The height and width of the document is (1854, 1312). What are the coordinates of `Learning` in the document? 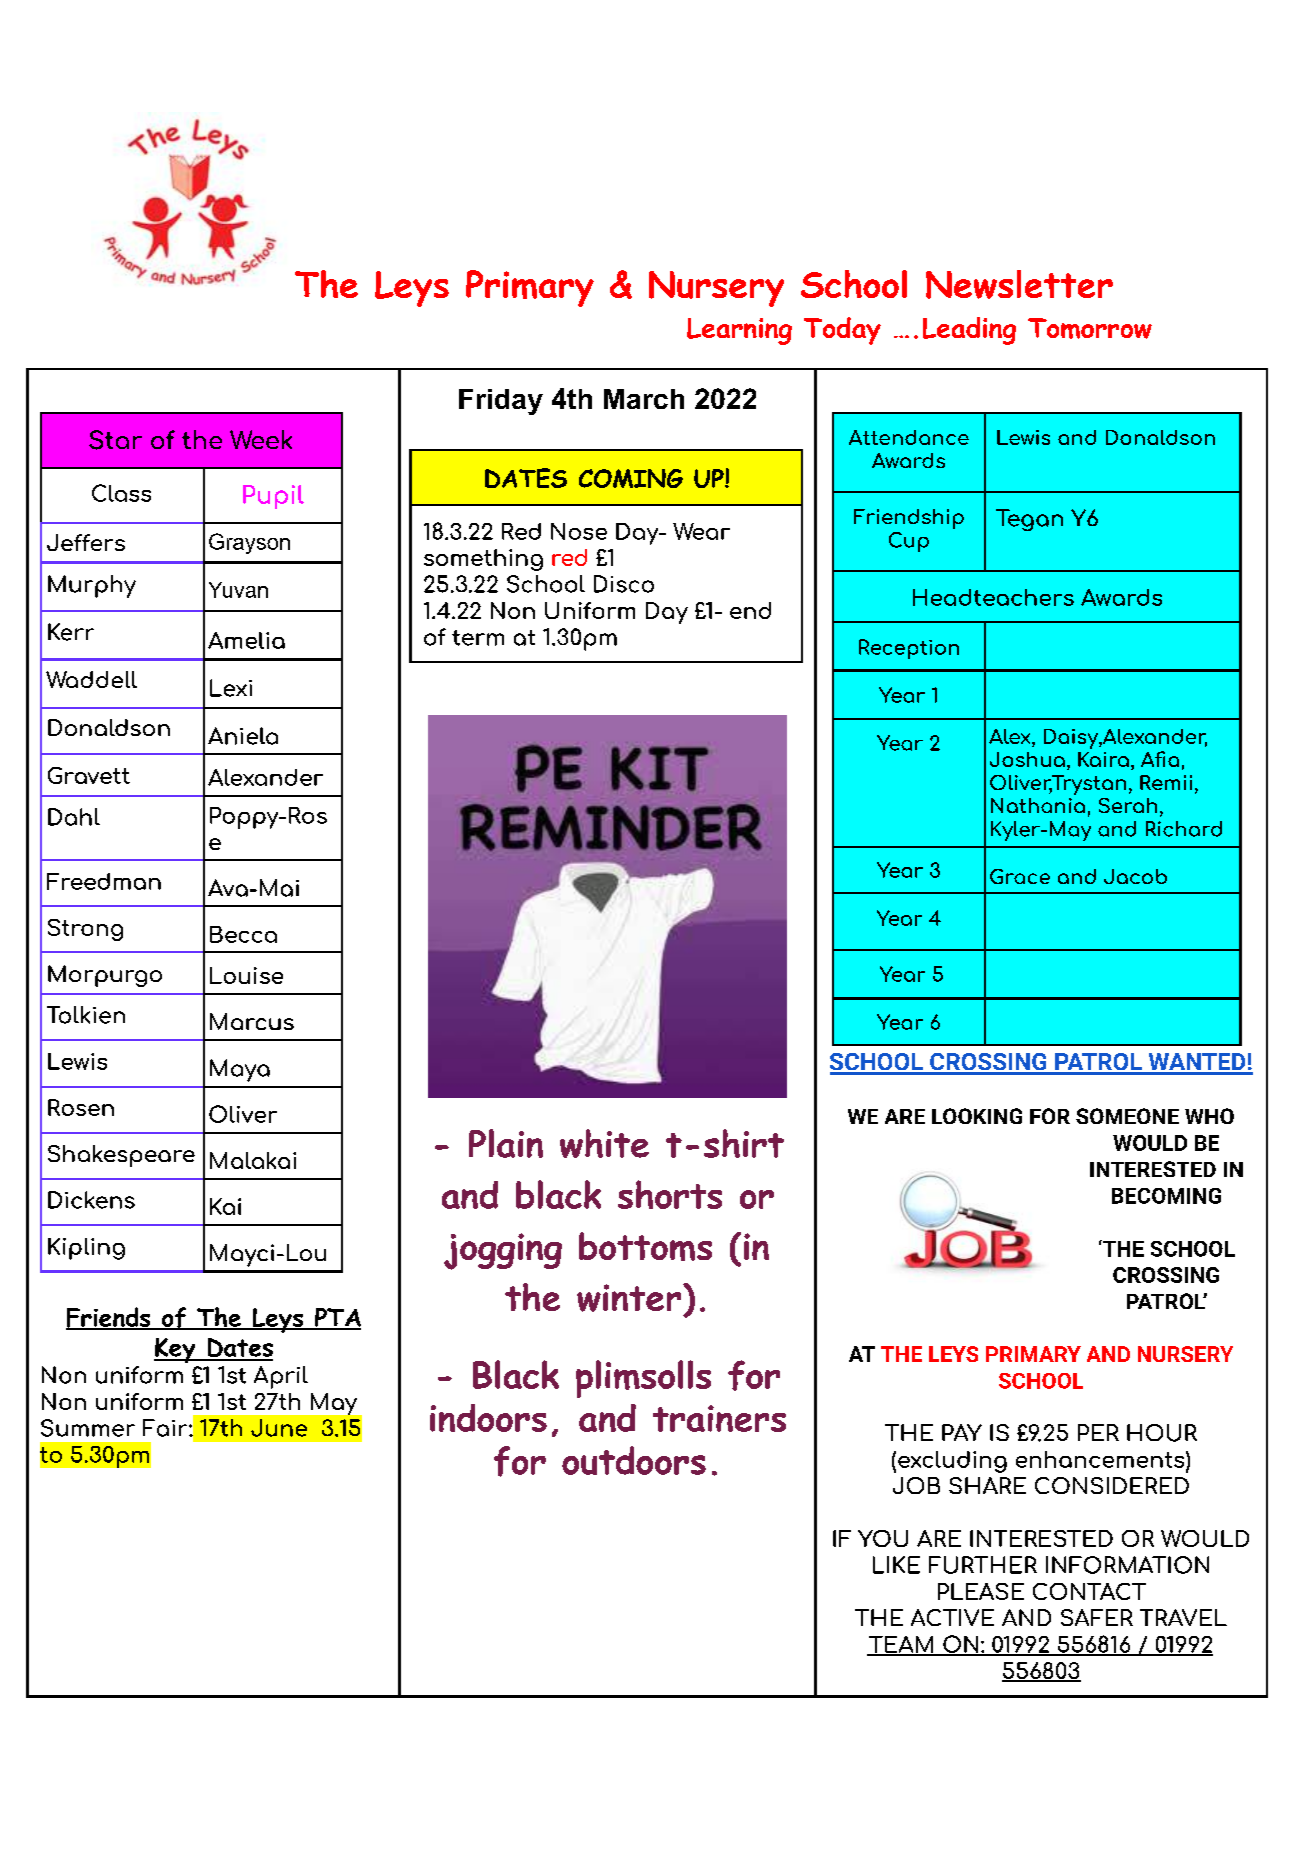 It's located at (739, 331).
